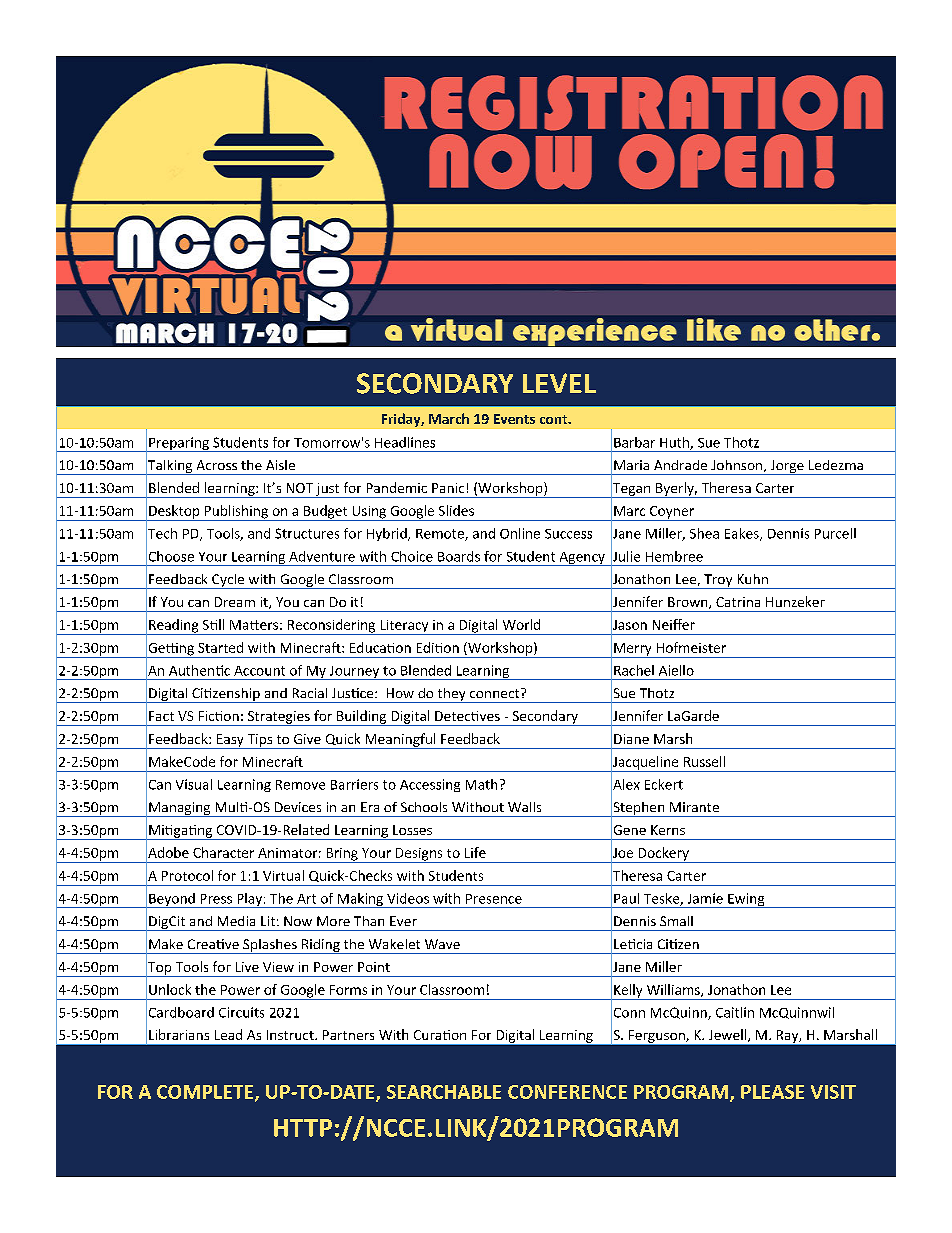  I want to click on Splashes, so click(270, 946).
